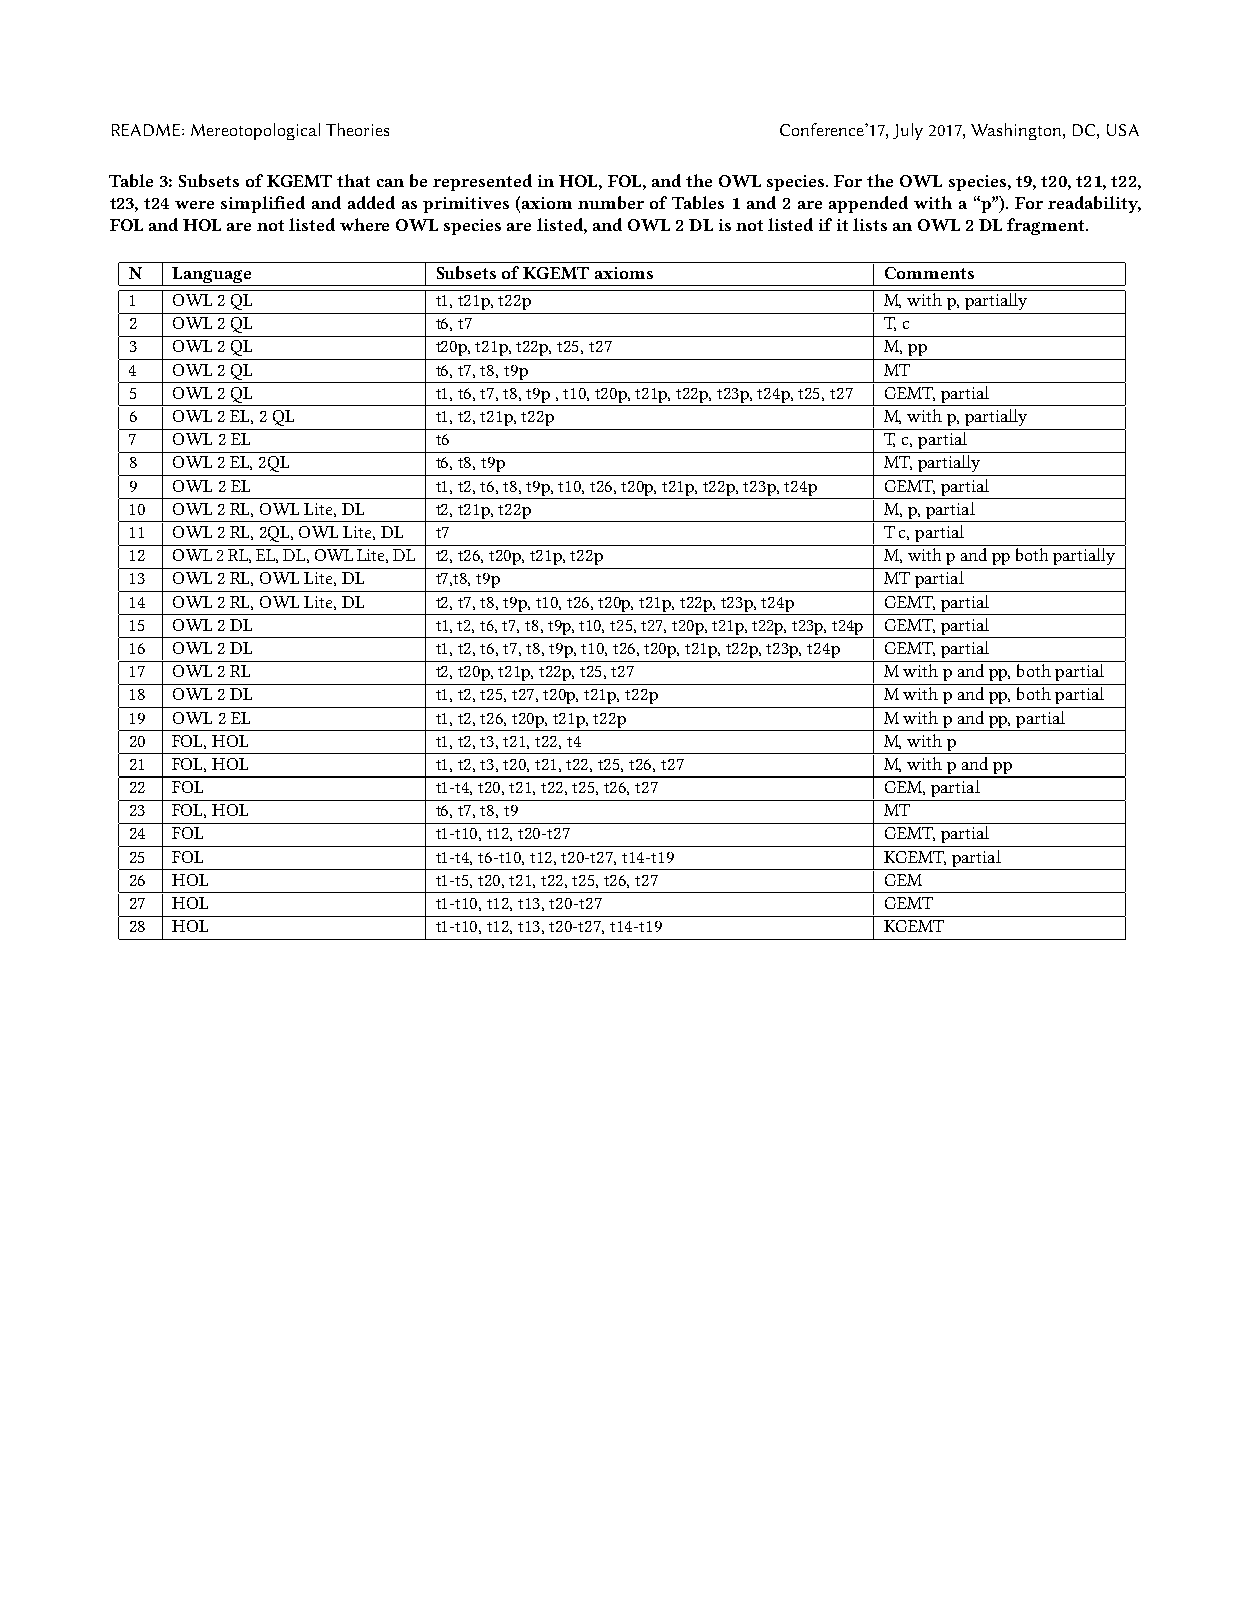 The width and height of the screenshot is (1249, 1617). I want to click on Theories, so click(357, 129).
